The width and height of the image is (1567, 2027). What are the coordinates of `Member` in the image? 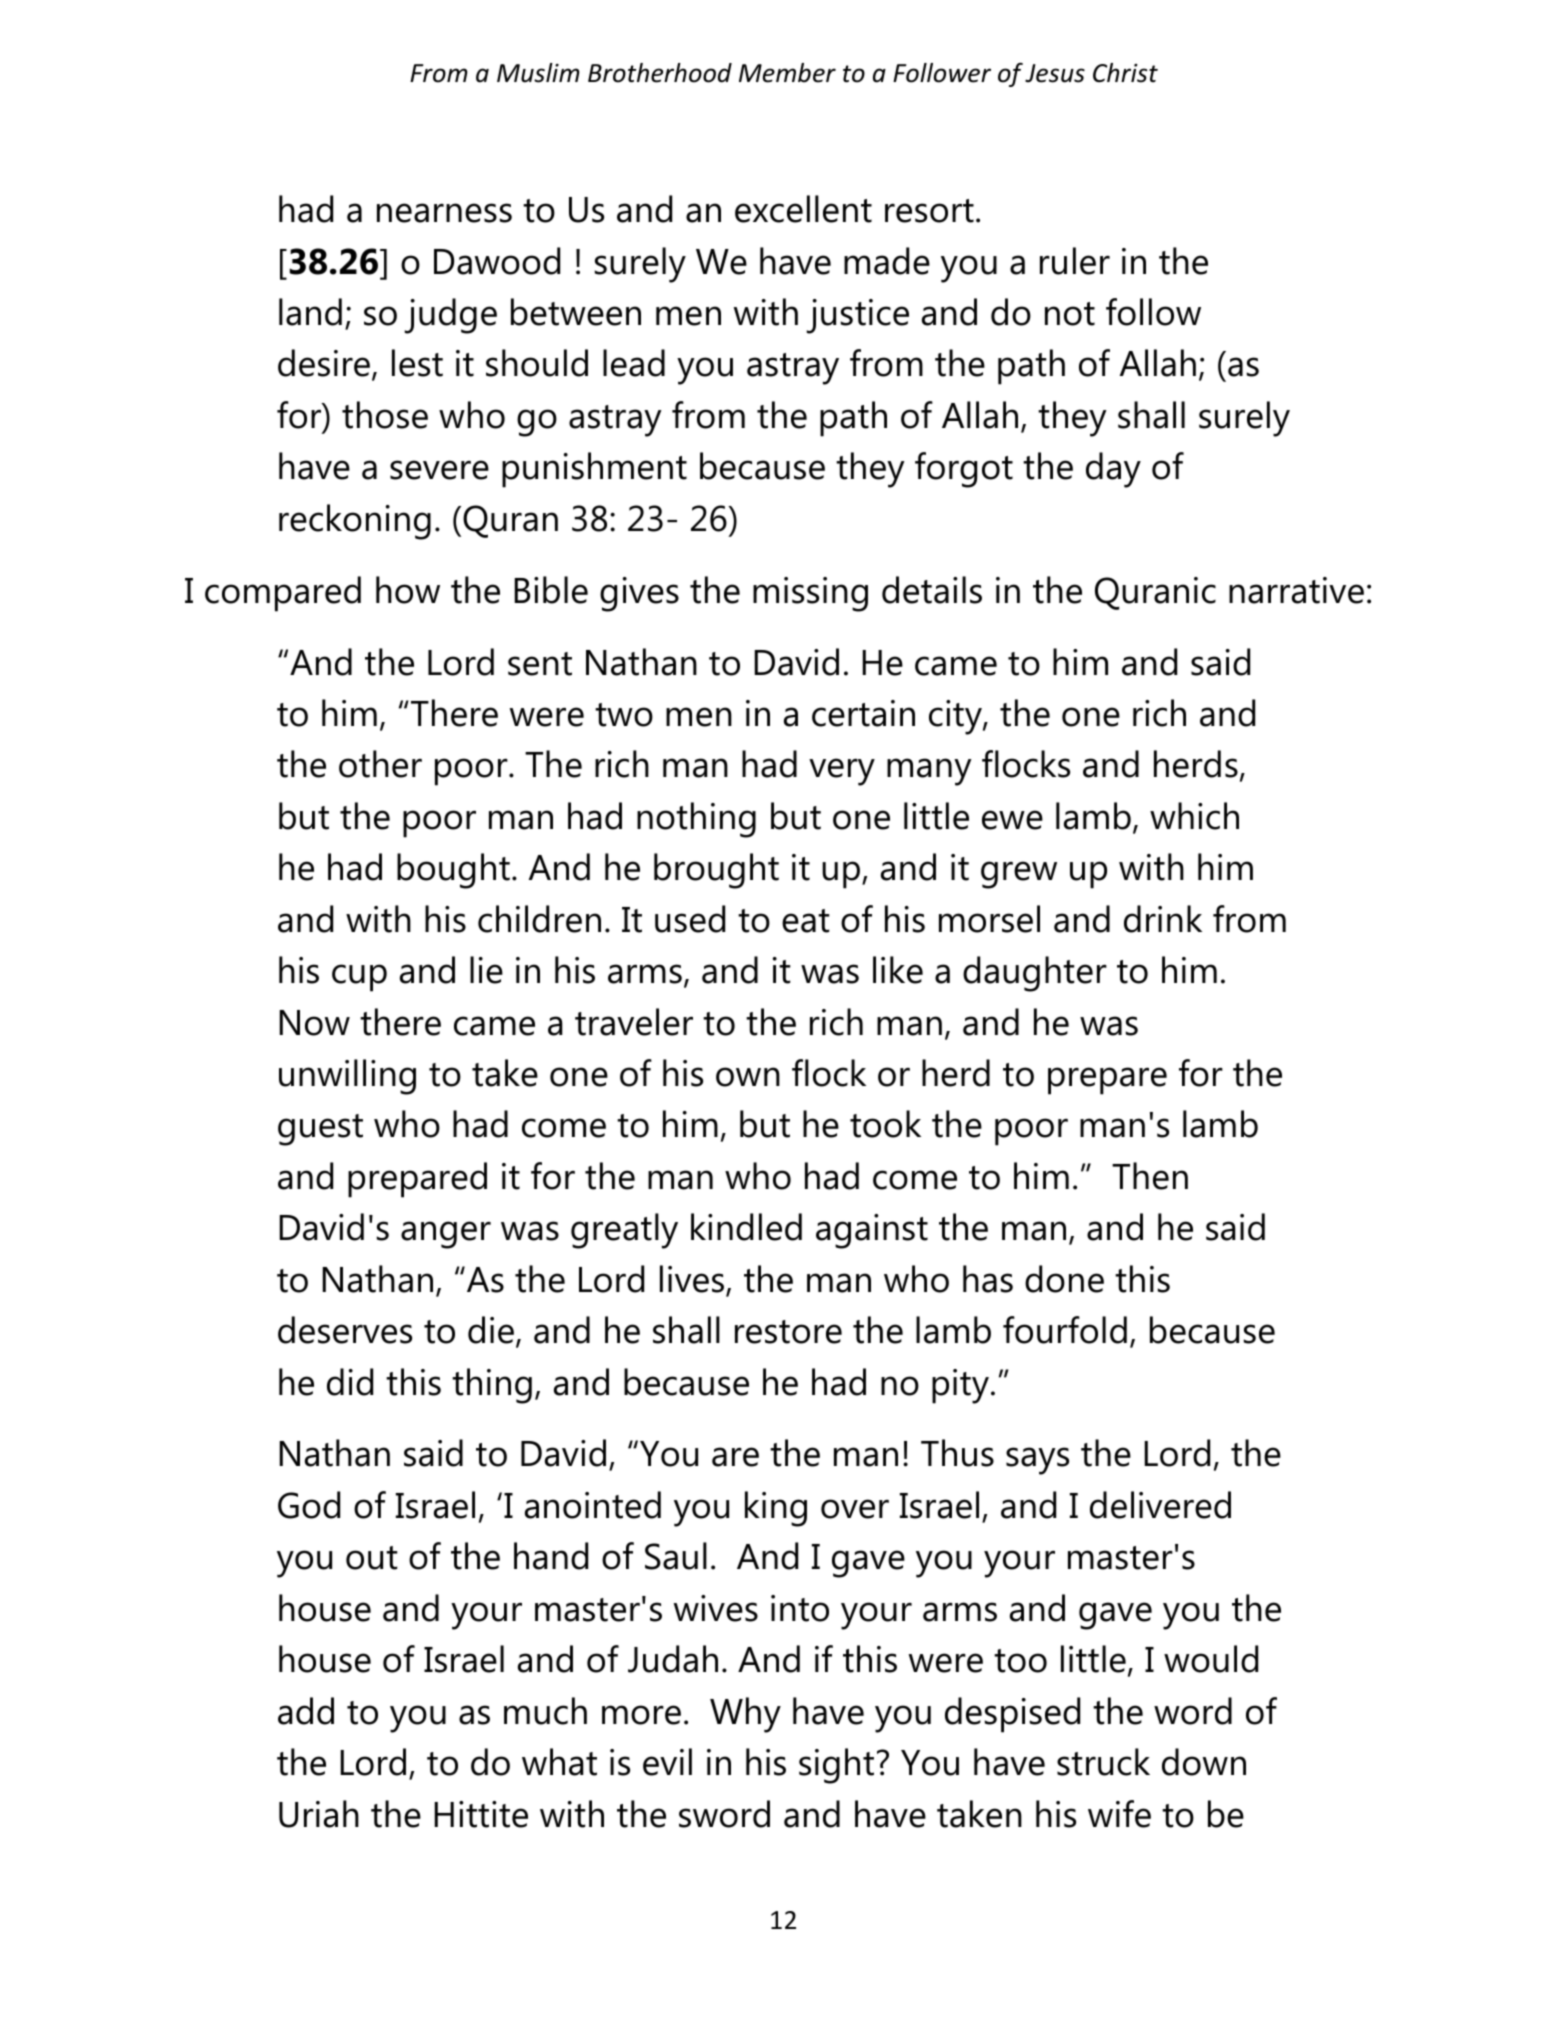 It's located at (787, 73).
